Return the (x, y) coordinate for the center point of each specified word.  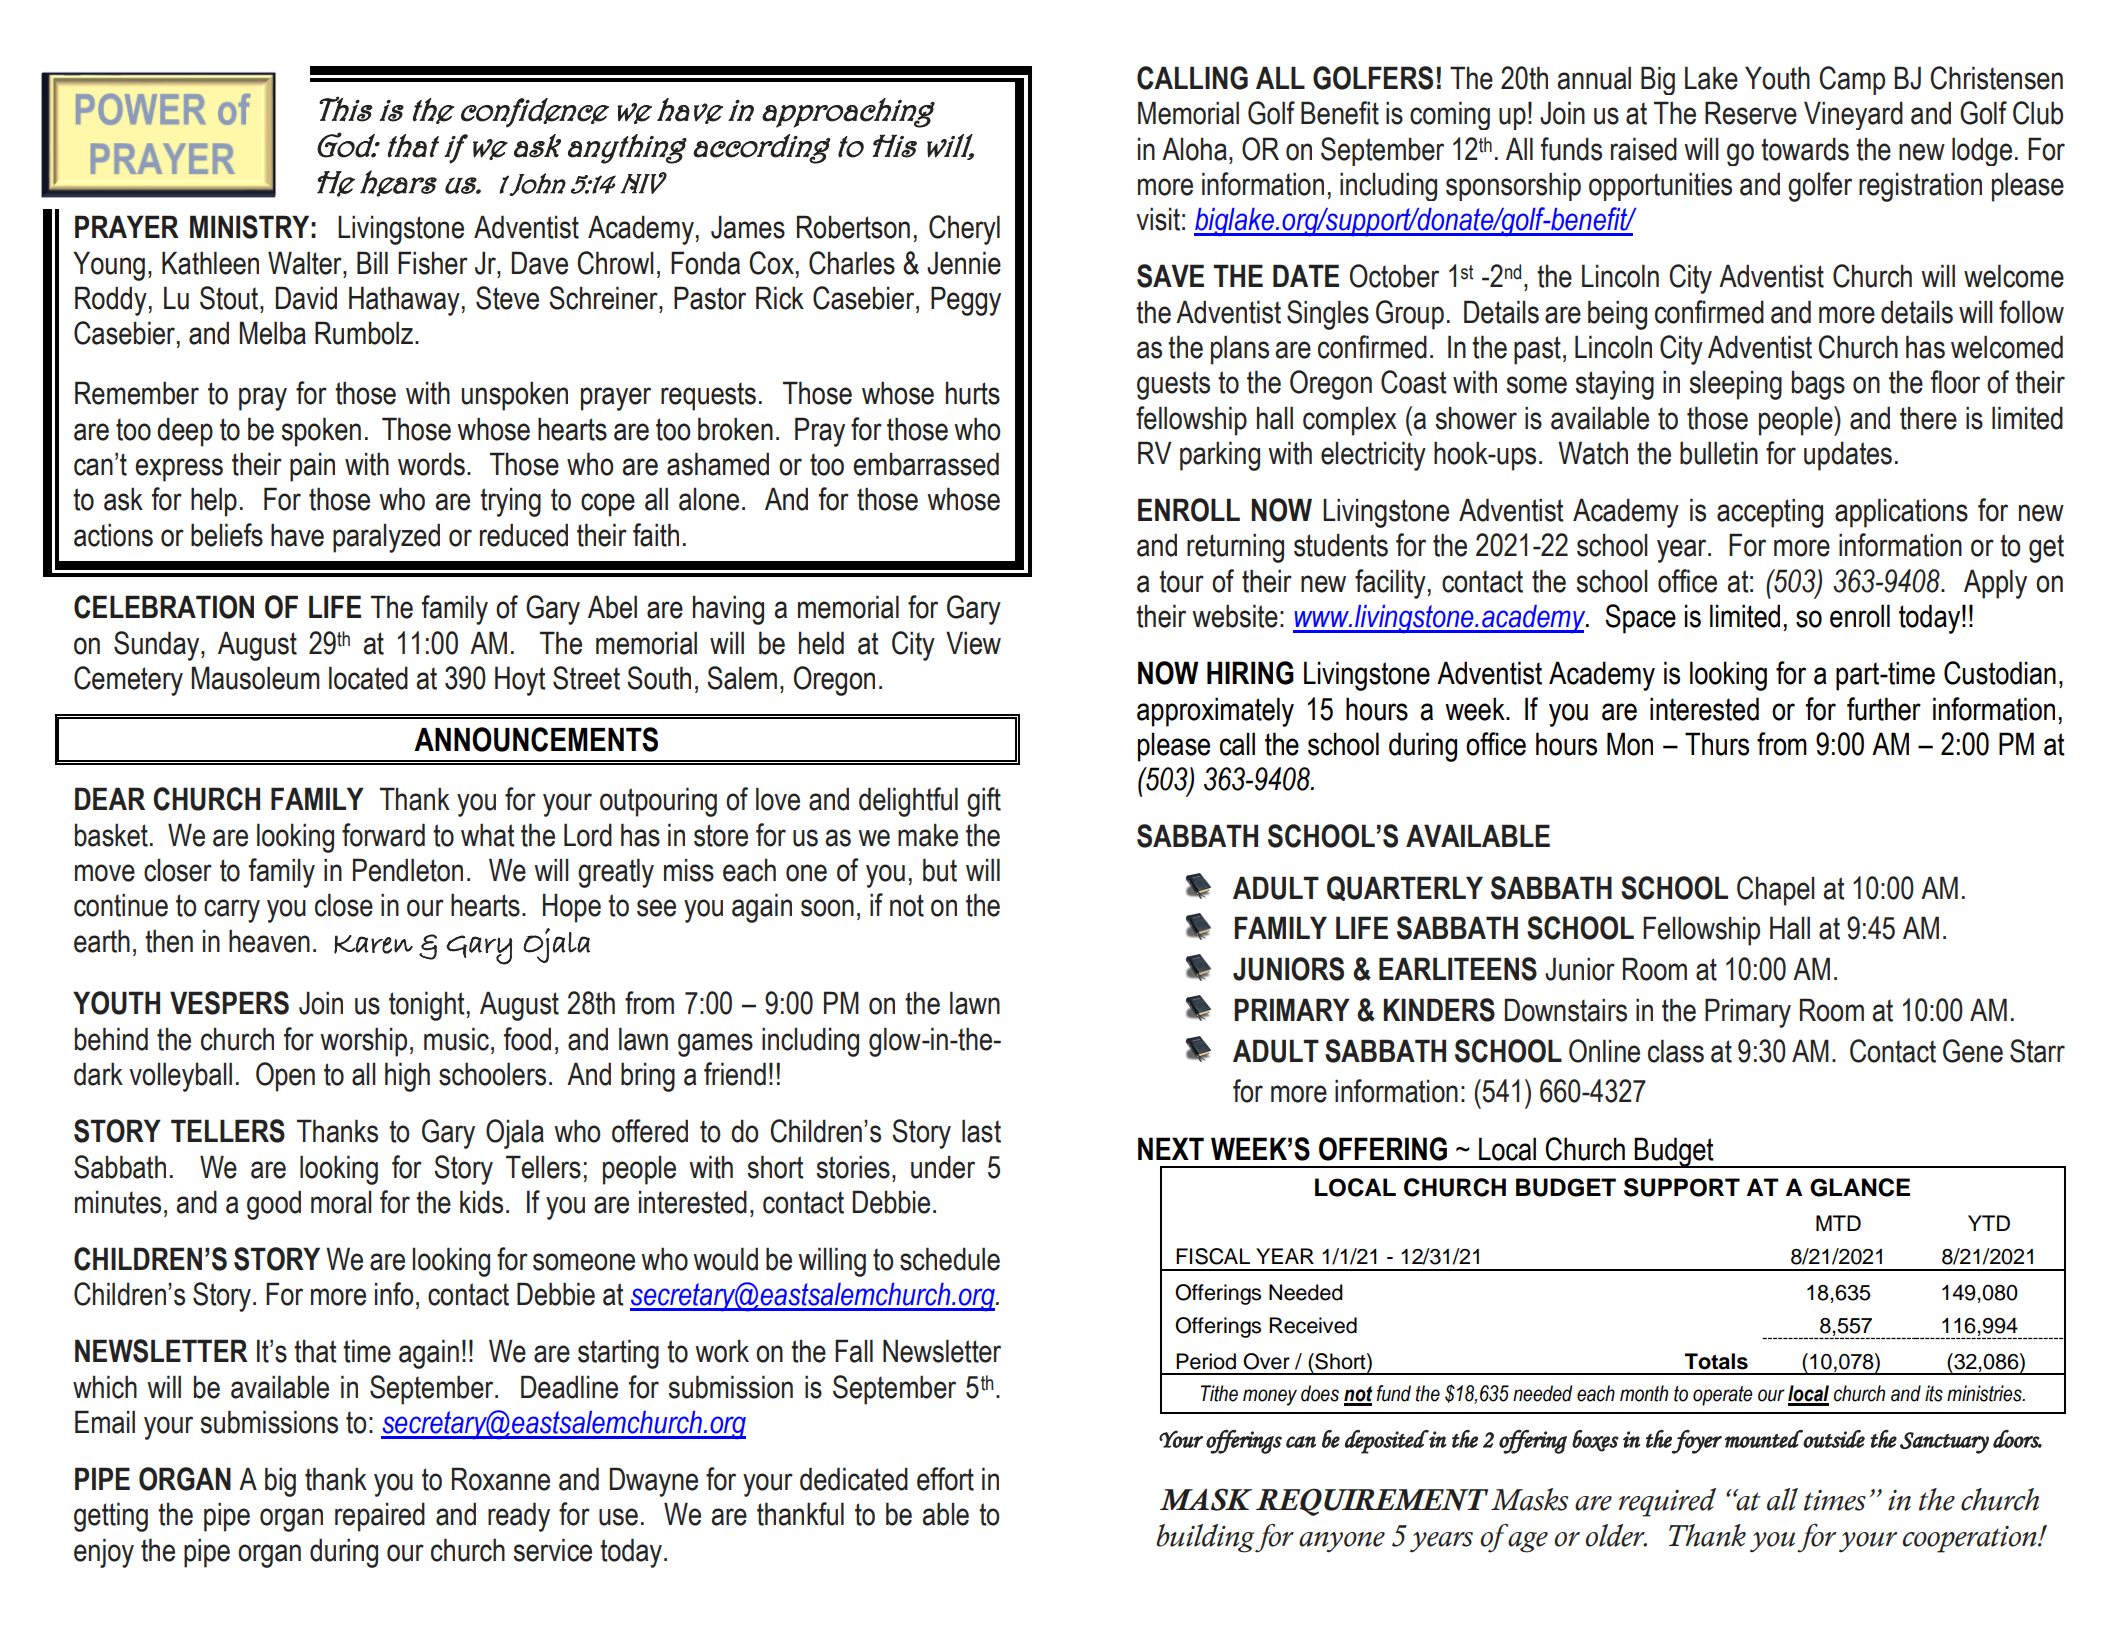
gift (984, 802)
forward (383, 835)
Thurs (1717, 744)
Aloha (1194, 149)
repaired (380, 1517)
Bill (372, 262)
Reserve (1751, 113)
